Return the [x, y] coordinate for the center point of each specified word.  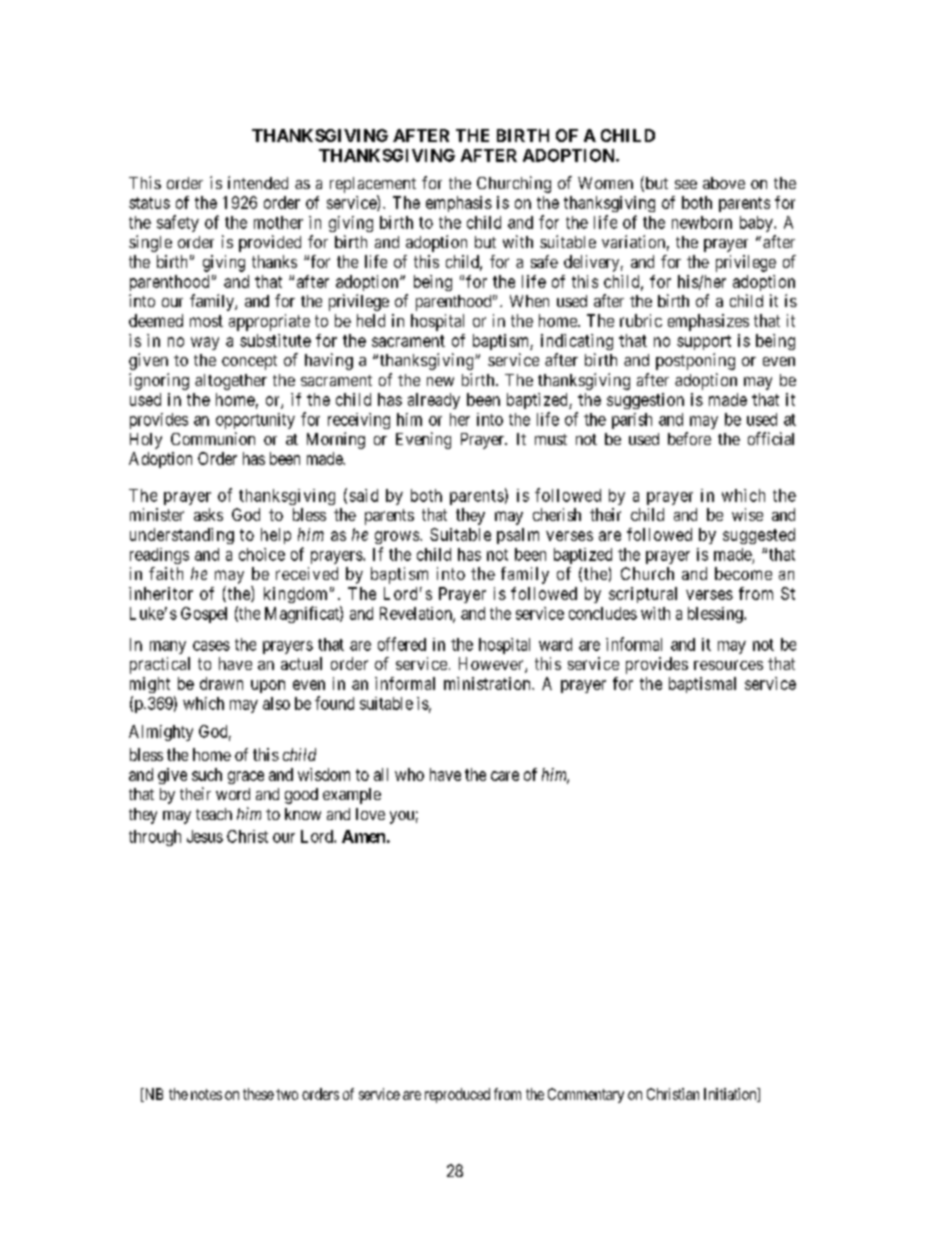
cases [211, 646]
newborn [702, 222]
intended [258, 182]
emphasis [459, 204]
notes [206, 1094]
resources [728, 665]
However [492, 665]
